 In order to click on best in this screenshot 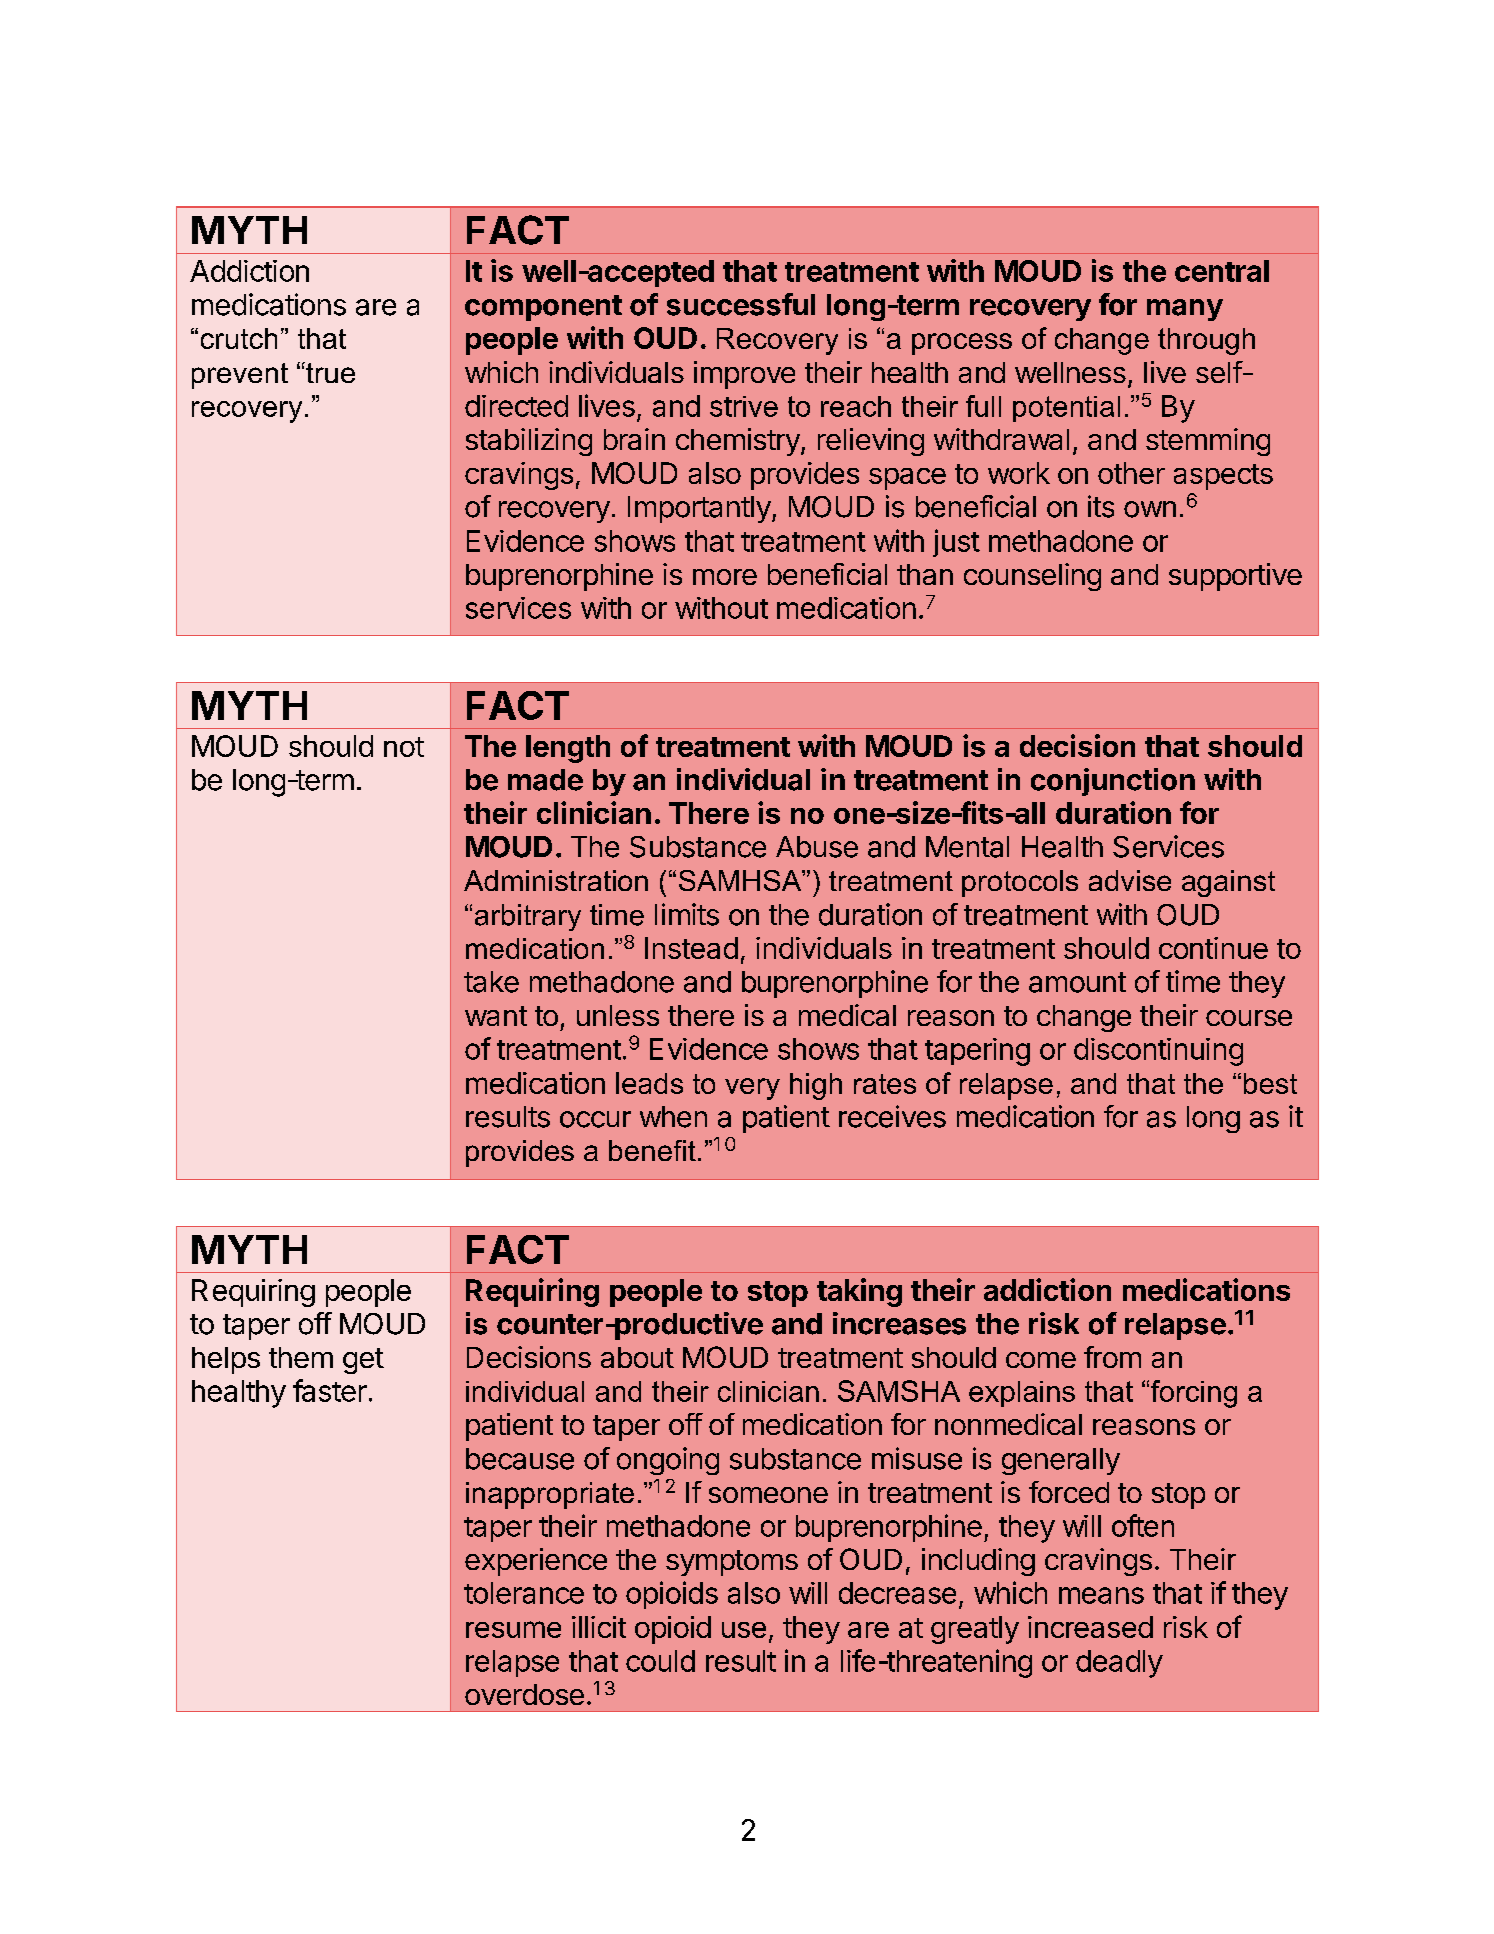, I will do `click(1270, 1083)`.
